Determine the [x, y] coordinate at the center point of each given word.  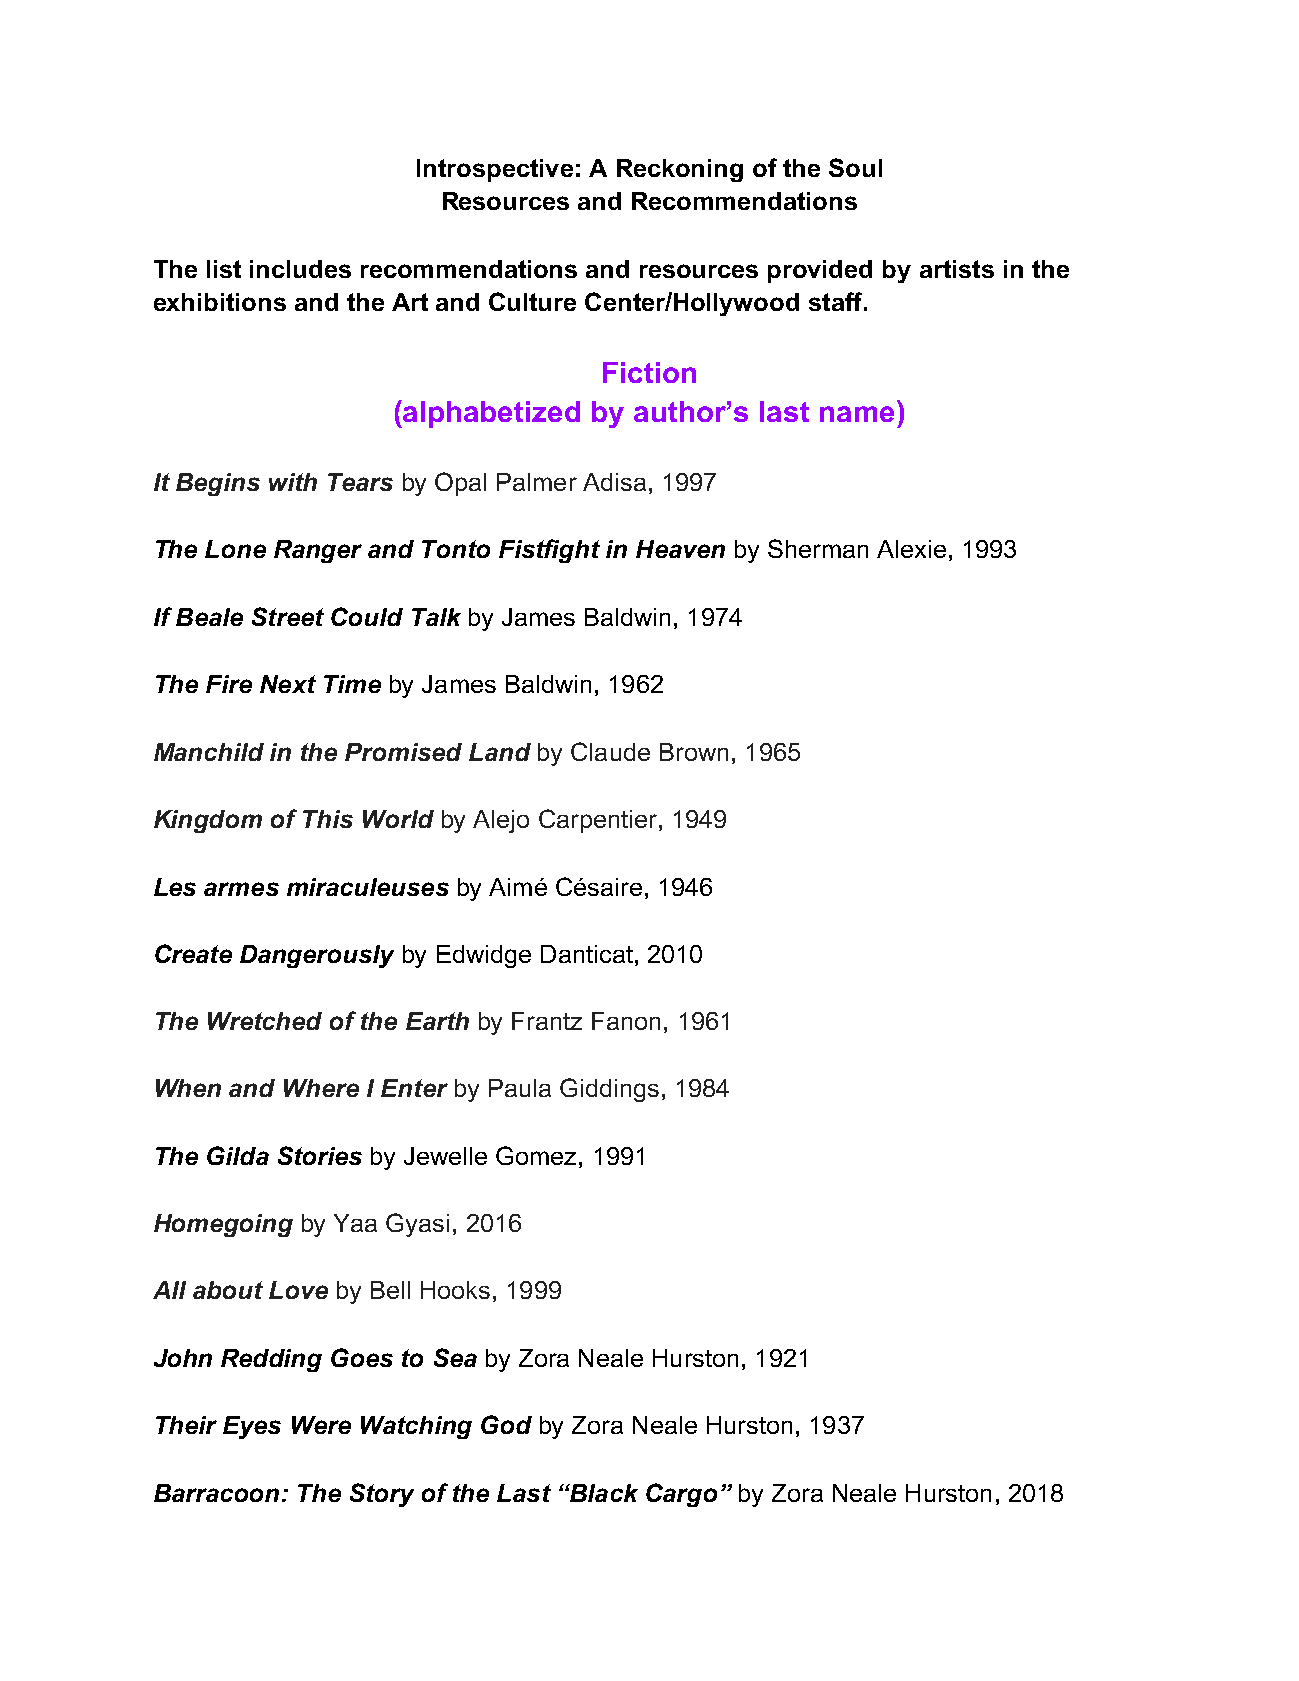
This [328, 819]
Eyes [252, 1427]
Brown [694, 752]
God [506, 1424]
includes [300, 269]
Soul [855, 167]
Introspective [495, 170]
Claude [610, 751]
